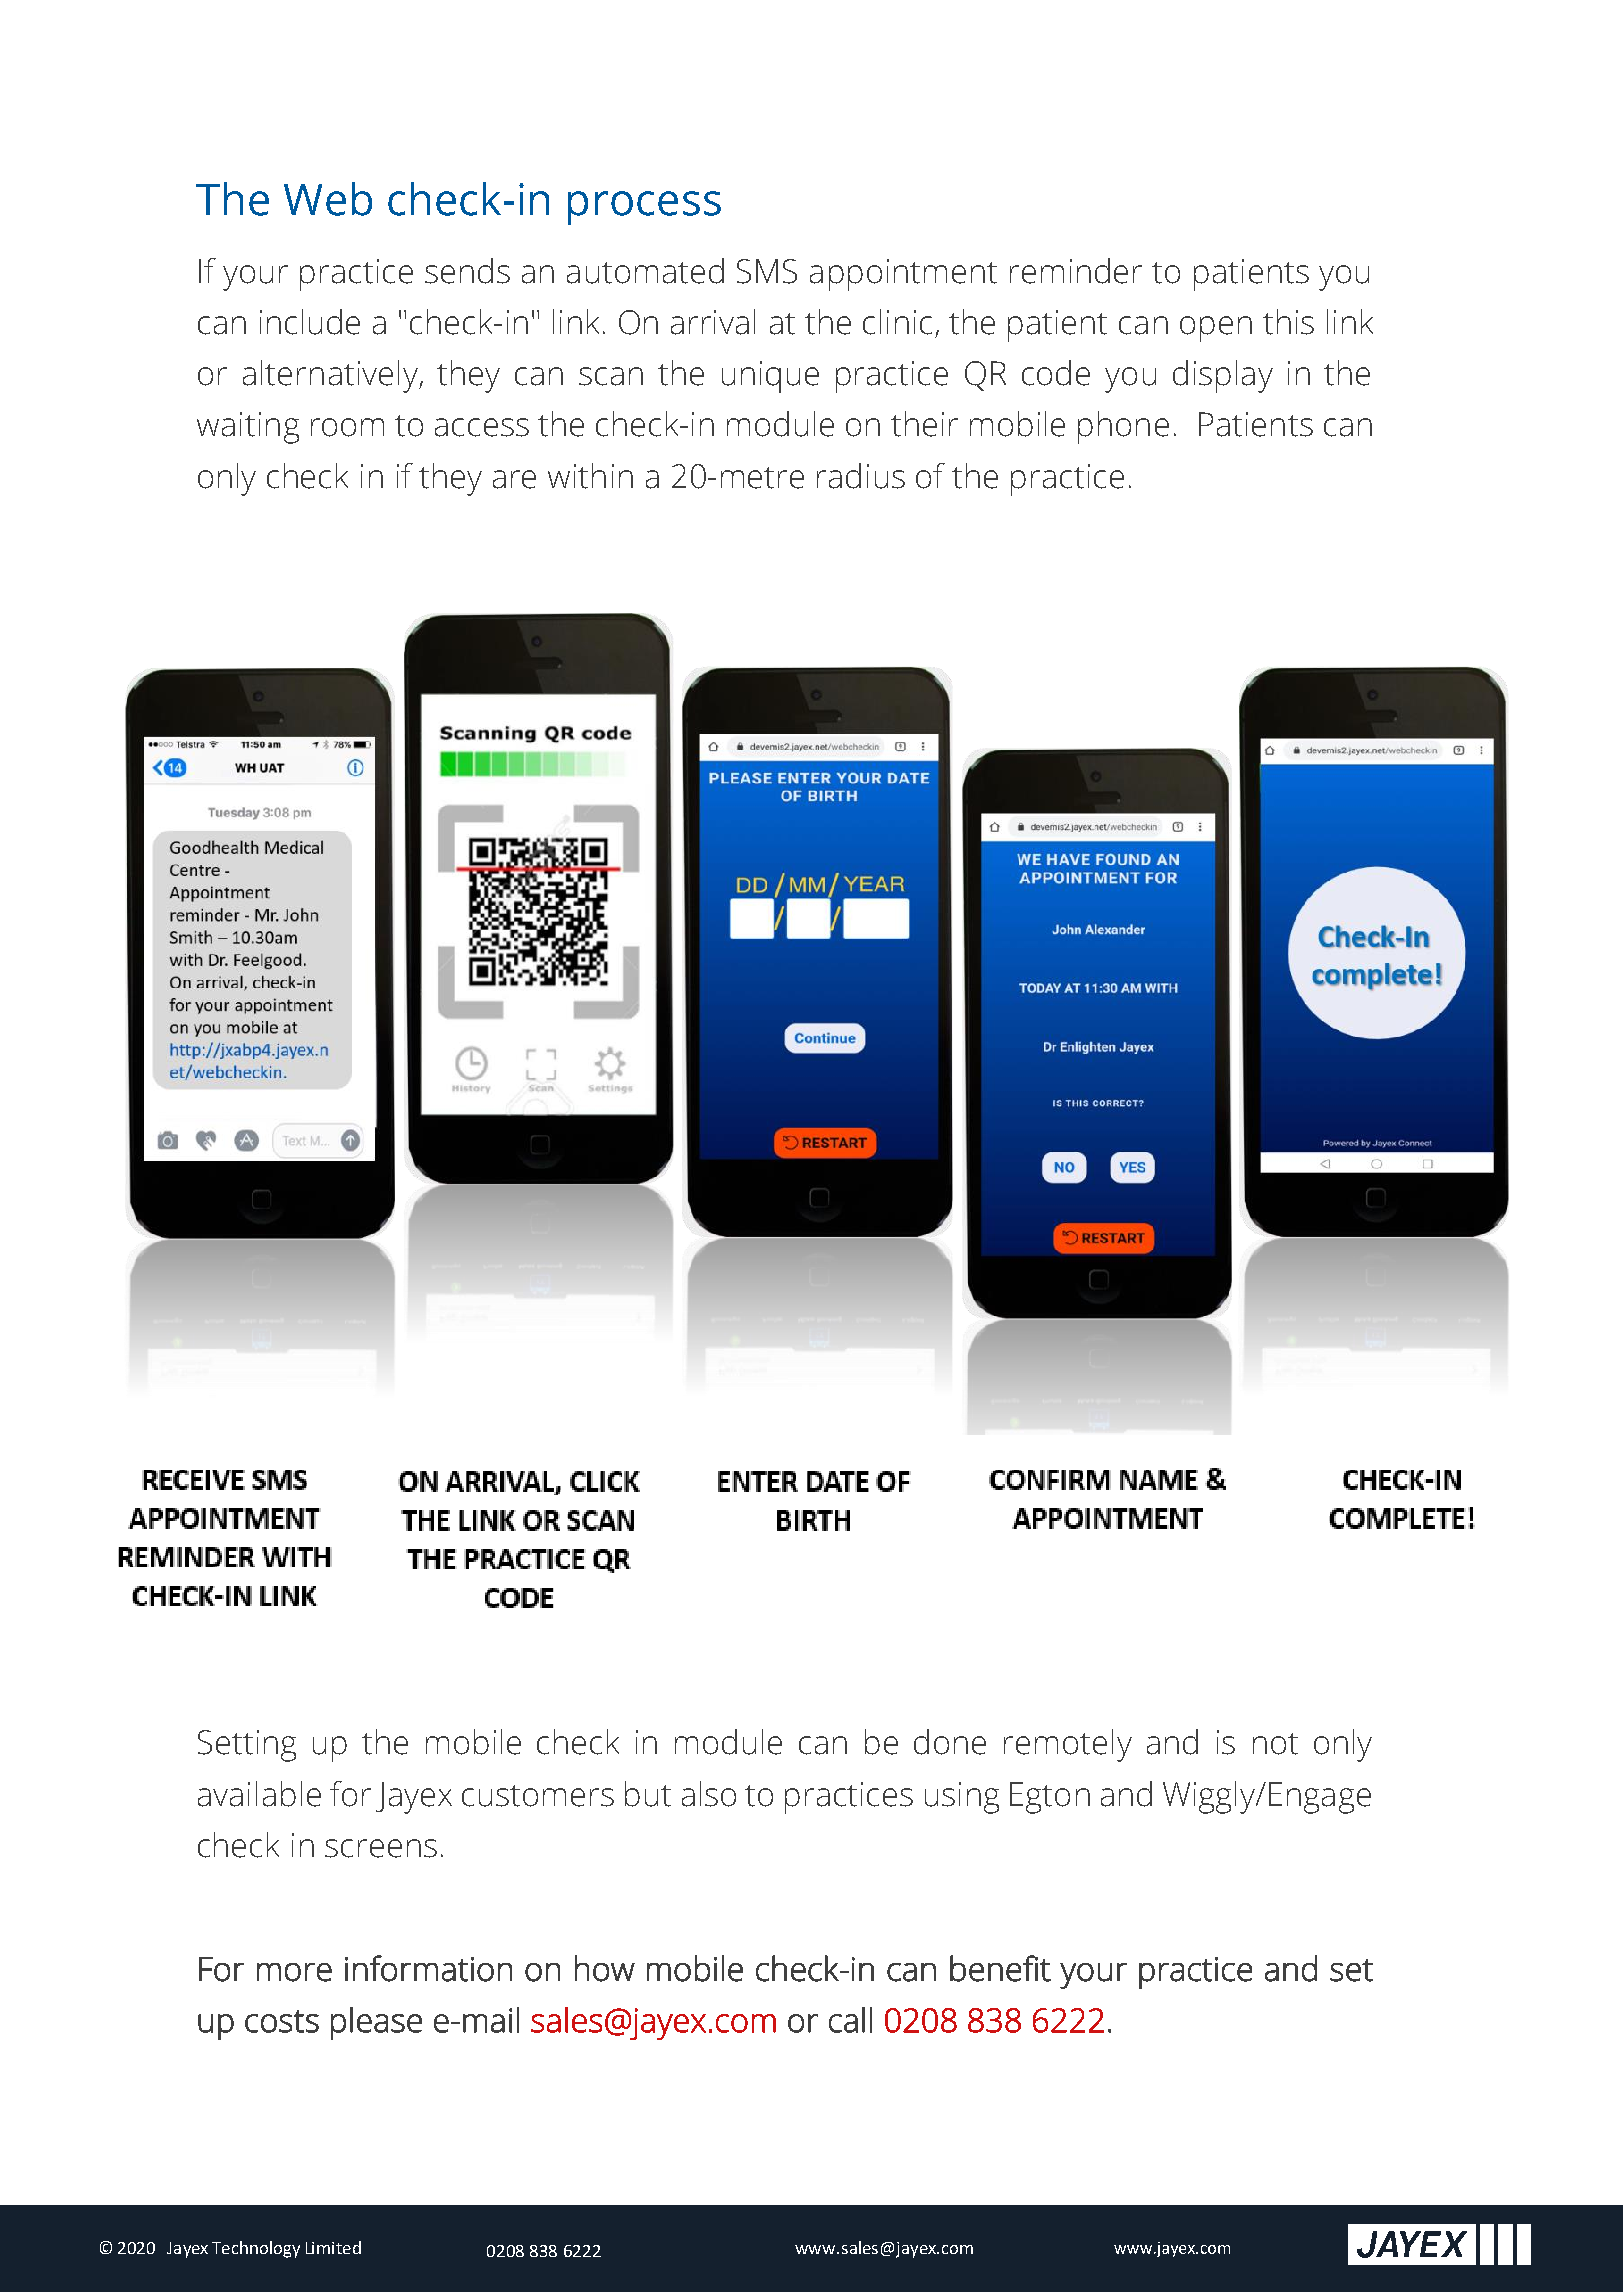 The height and width of the screenshot is (2294, 1623). Describe the element at coordinates (1000, 1968) in the screenshot. I see `benefit` at that location.
